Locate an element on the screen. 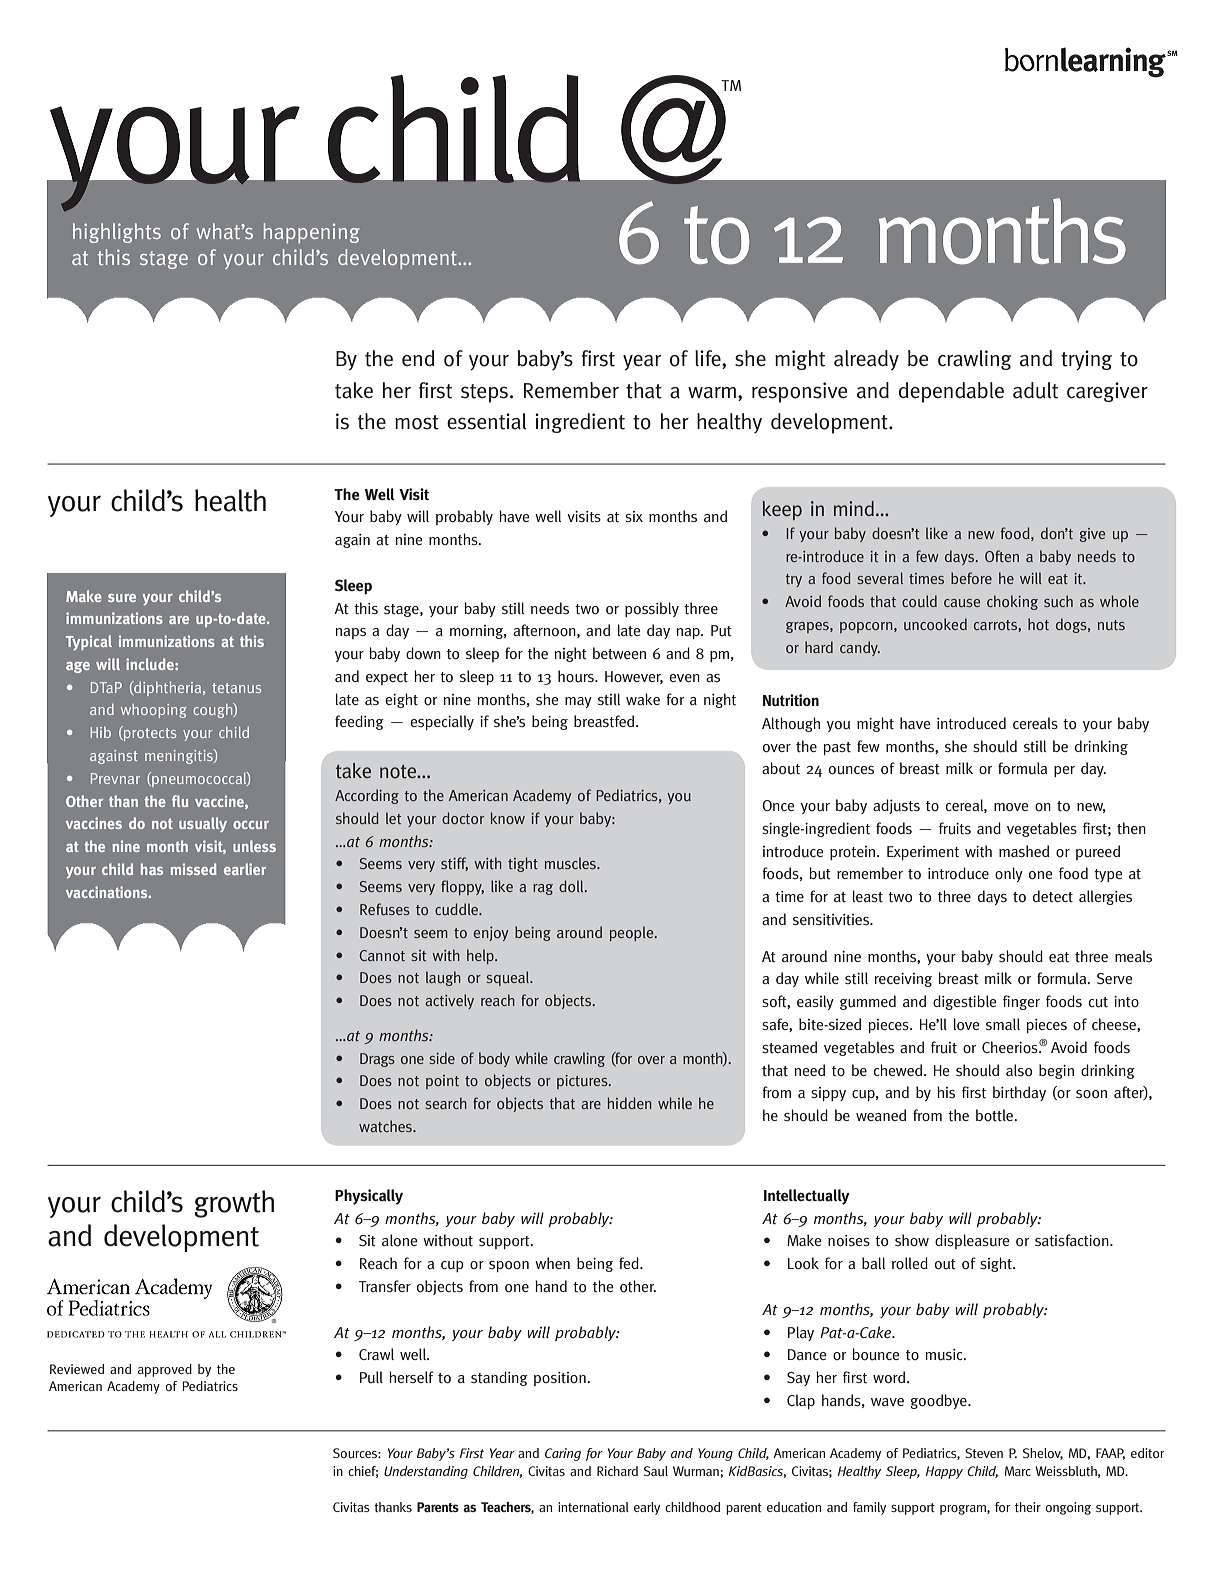 This screenshot has height=1569, width=1213. However is located at coordinates (634, 677).
